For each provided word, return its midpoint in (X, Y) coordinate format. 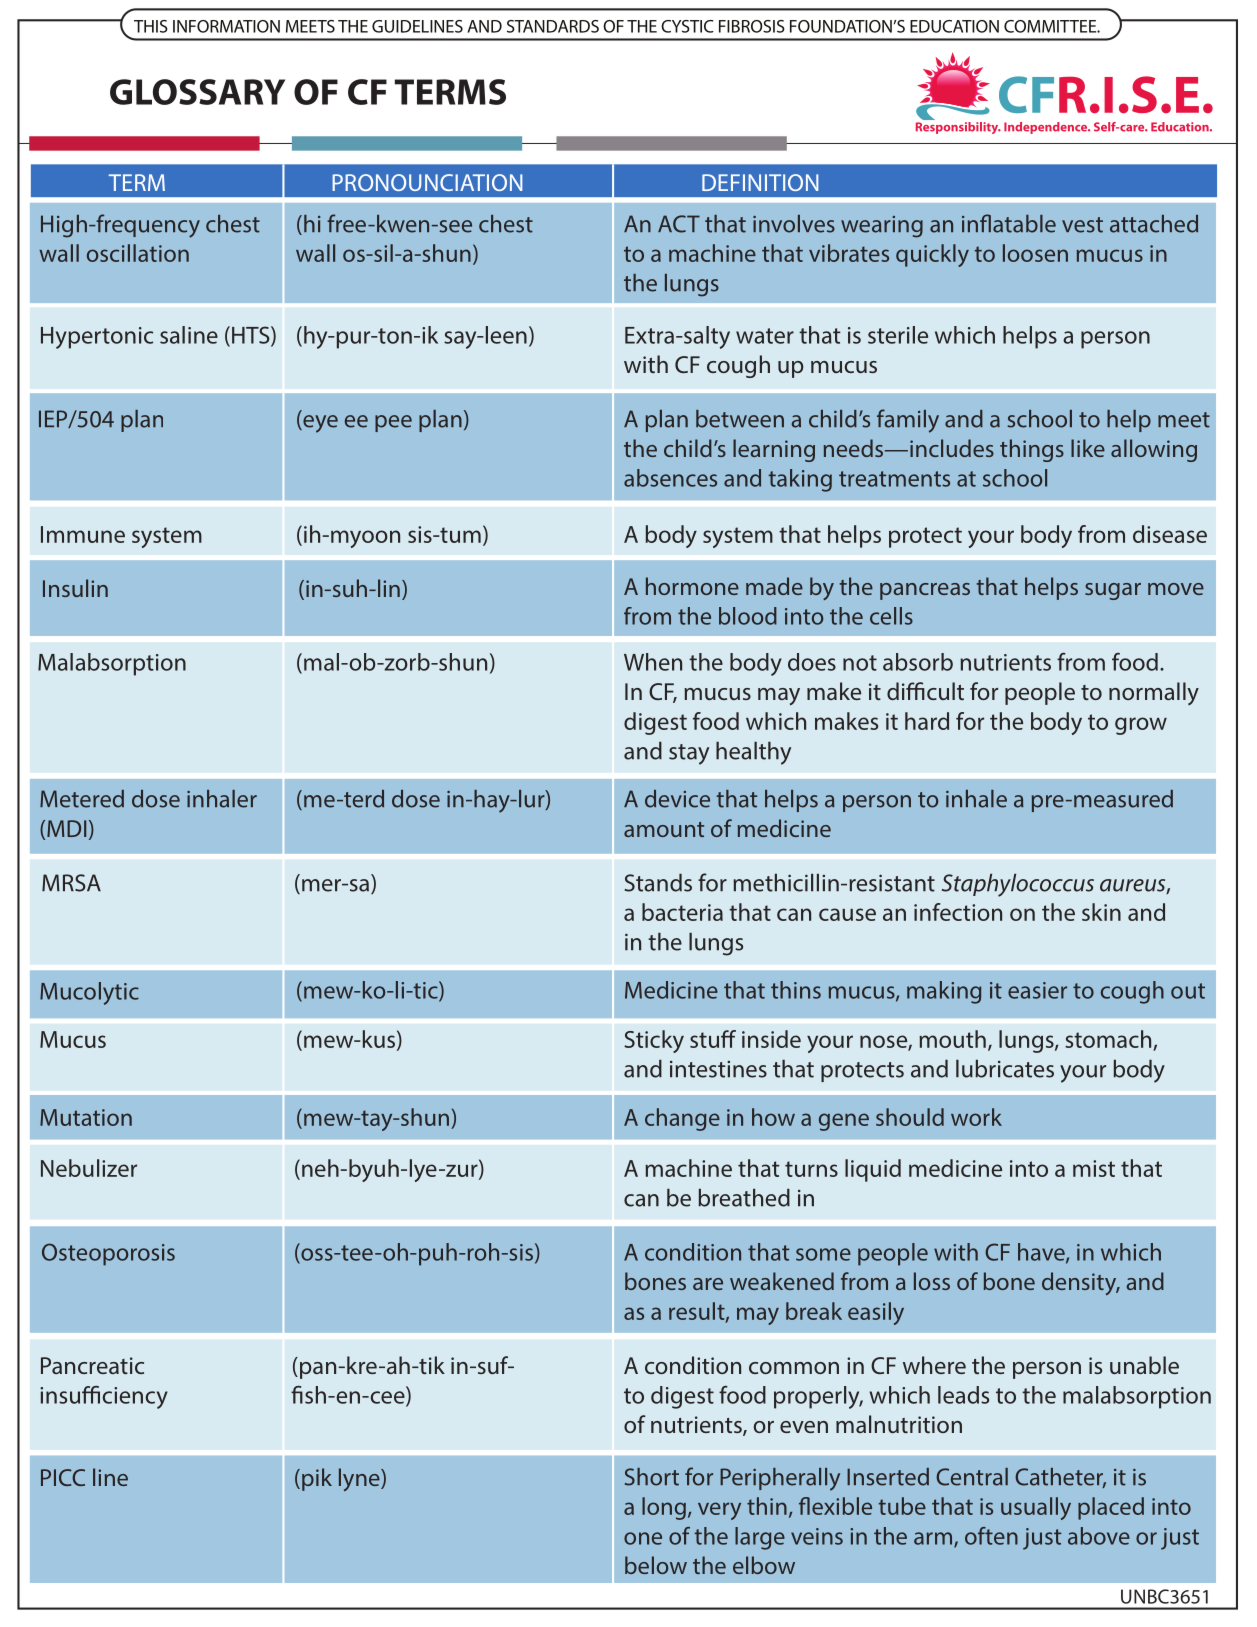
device (677, 799)
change (682, 1119)
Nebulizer (89, 1168)
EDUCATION (954, 26)
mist (1094, 1168)
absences (670, 478)
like (1088, 448)
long (664, 1508)
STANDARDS (553, 26)
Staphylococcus (1018, 885)
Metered (82, 799)
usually (1036, 1508)
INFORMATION (226, 26)
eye (319, 424)
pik (317, 1479)
